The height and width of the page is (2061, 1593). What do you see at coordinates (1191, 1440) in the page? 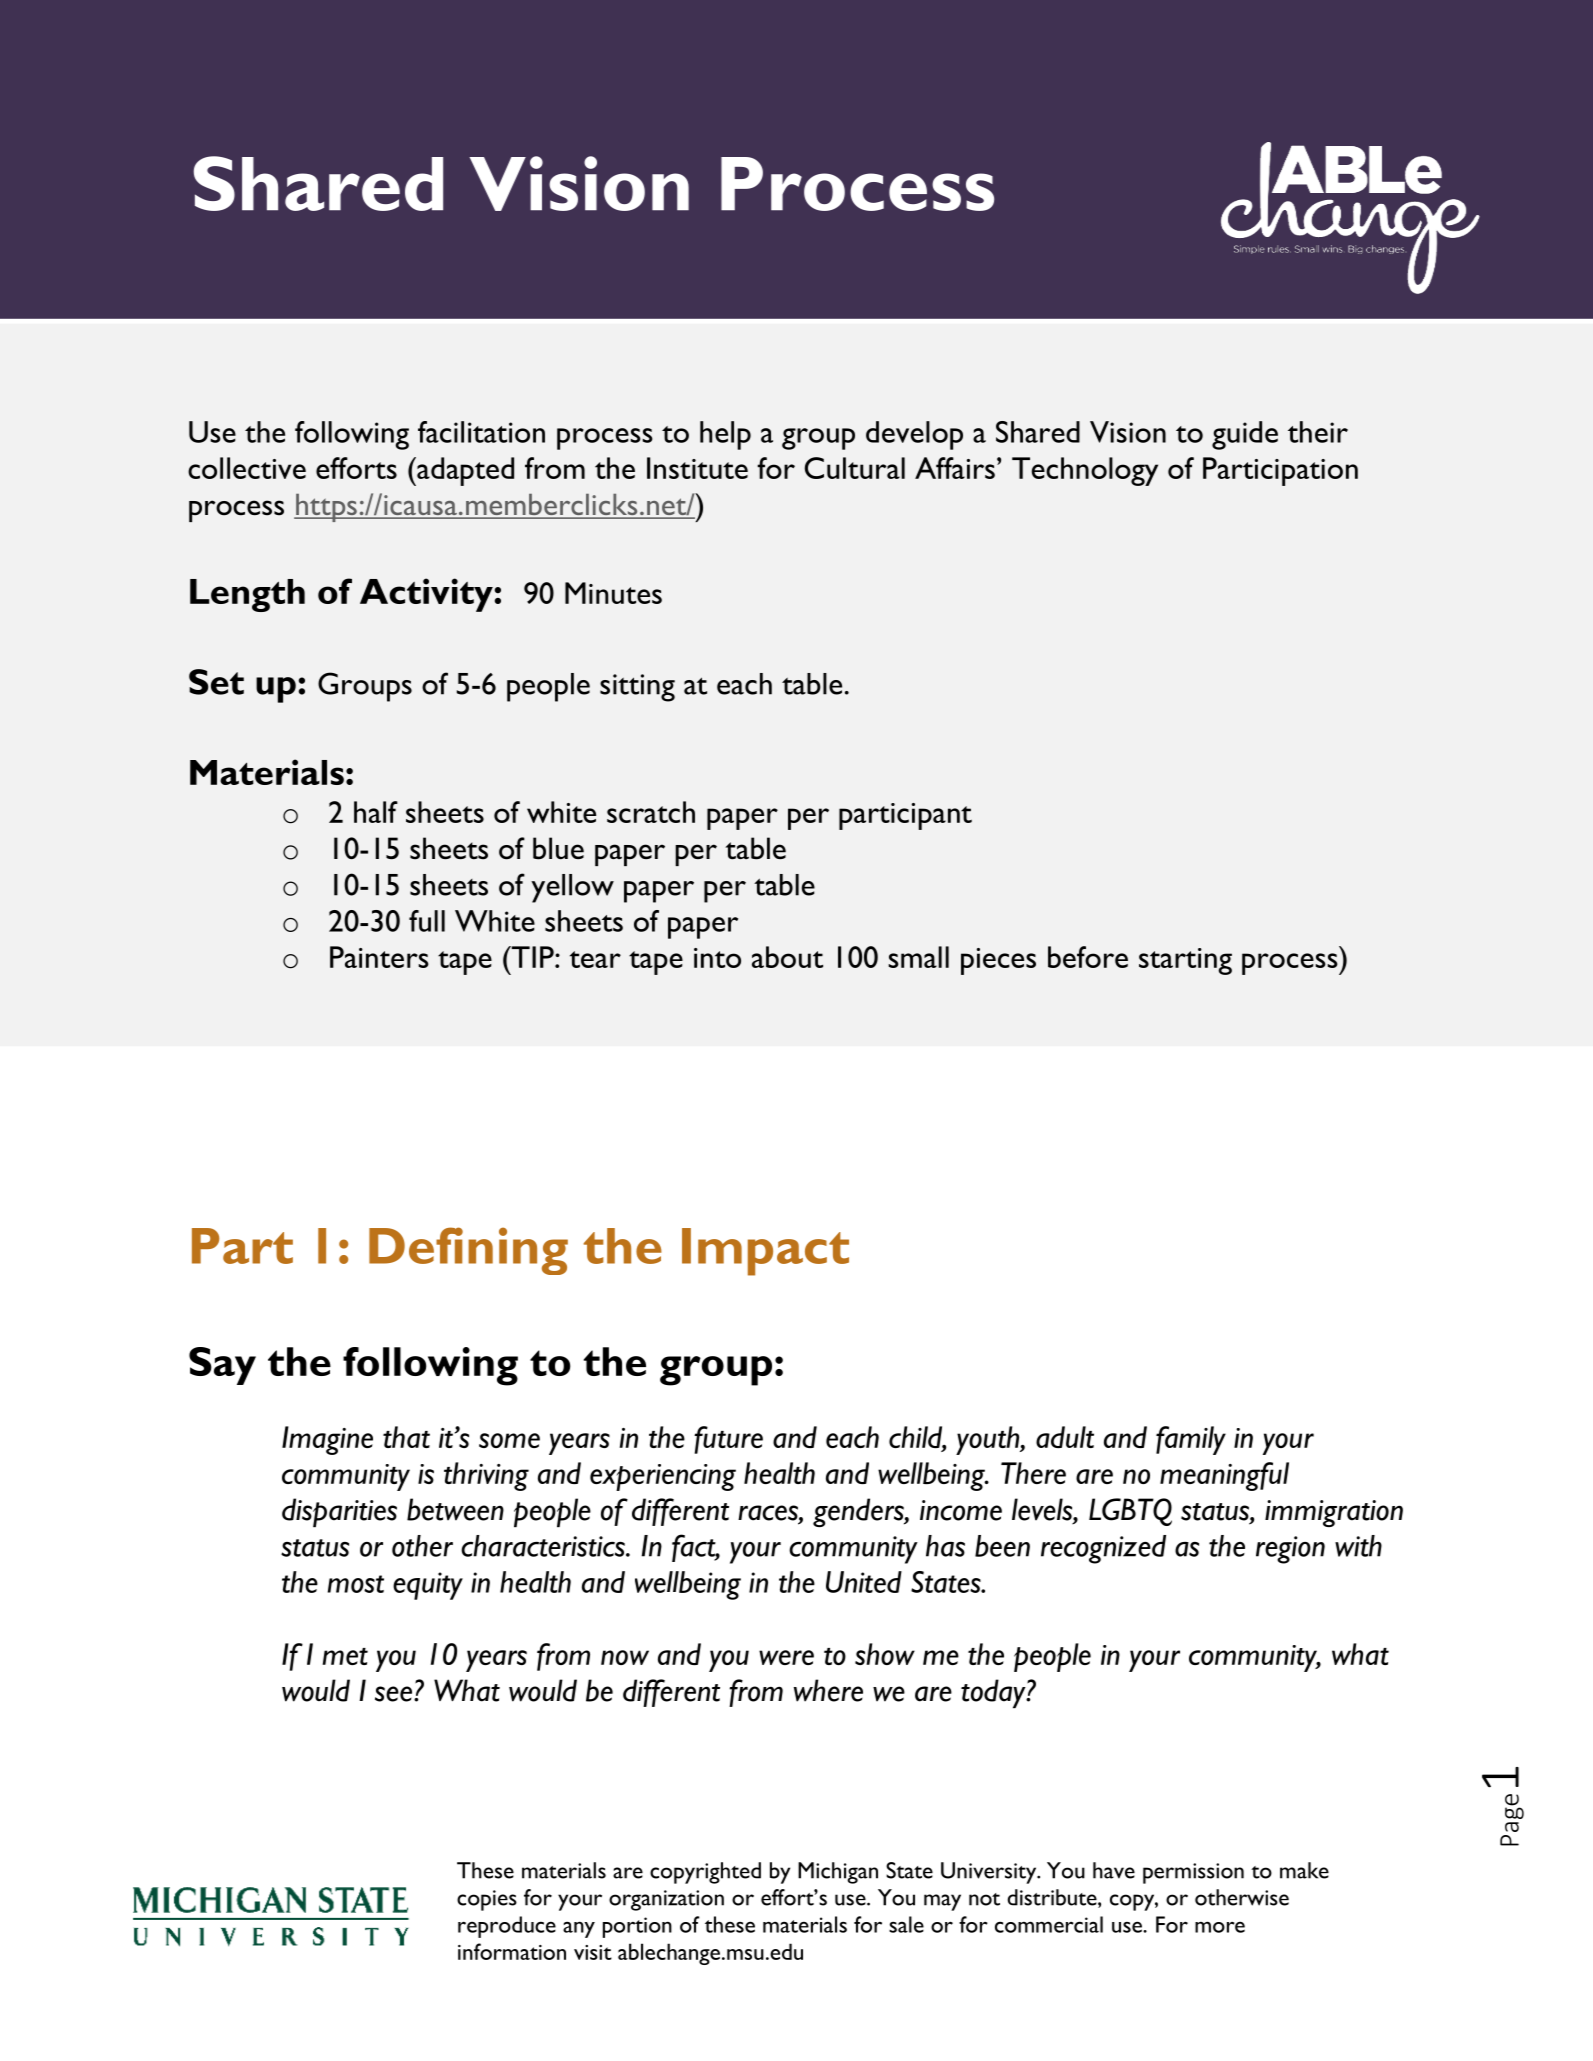
I see `family` at bounding box center [1191, 1440].
